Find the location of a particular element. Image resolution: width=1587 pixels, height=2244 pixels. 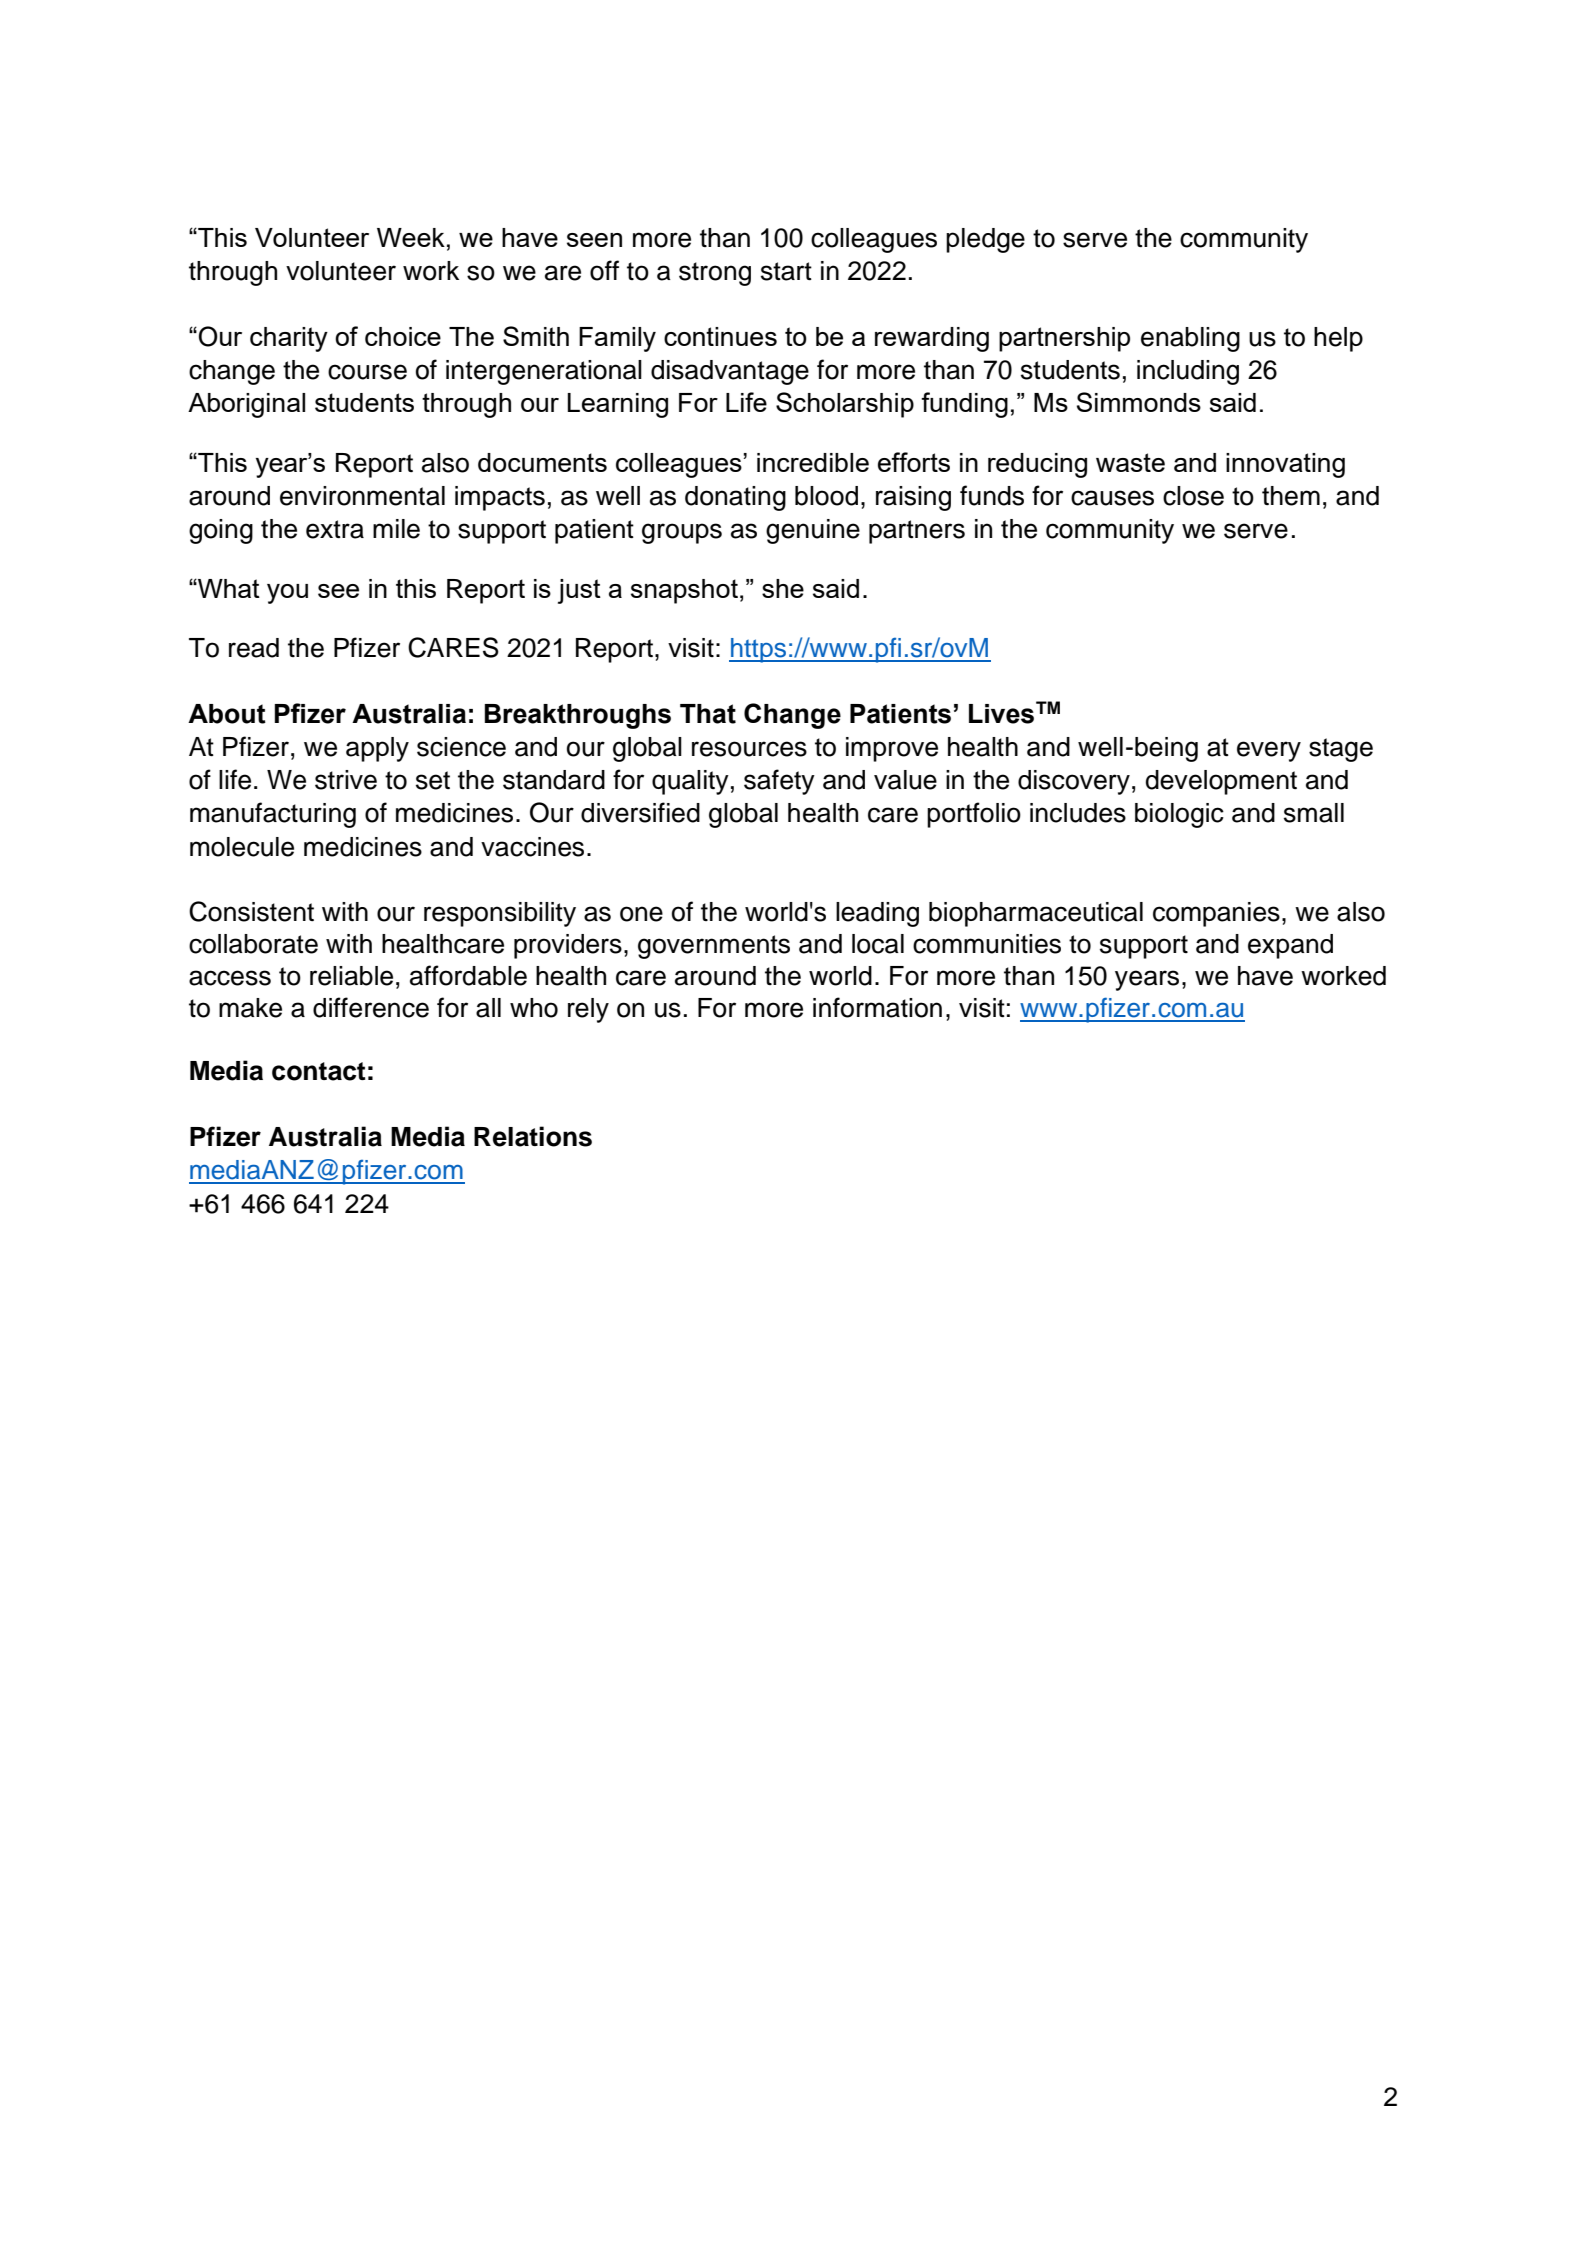

close is located at coordinates (1193, 496).
